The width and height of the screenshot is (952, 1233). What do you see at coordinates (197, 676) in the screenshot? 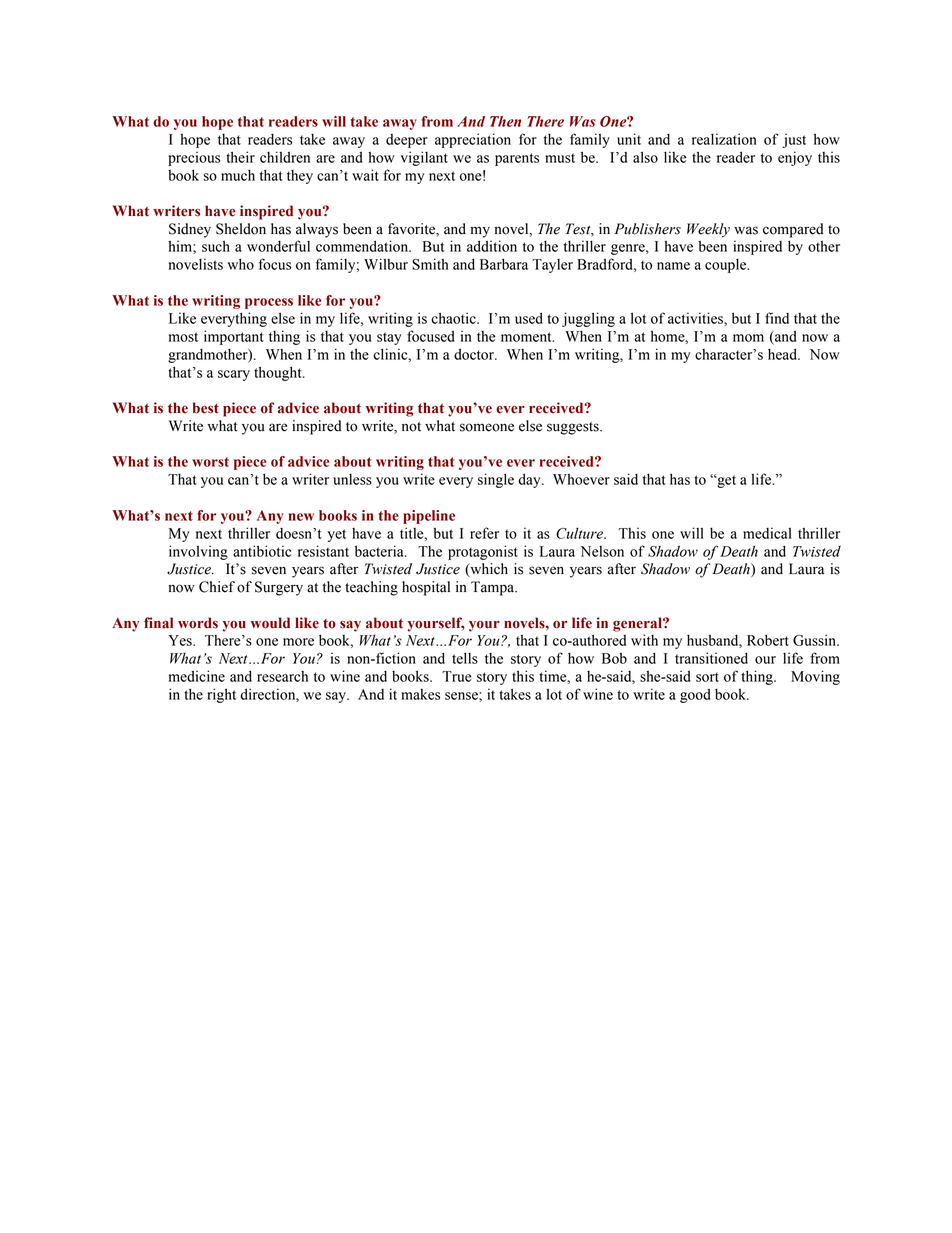
I see `medicine` at bounding box center [197, 676].
